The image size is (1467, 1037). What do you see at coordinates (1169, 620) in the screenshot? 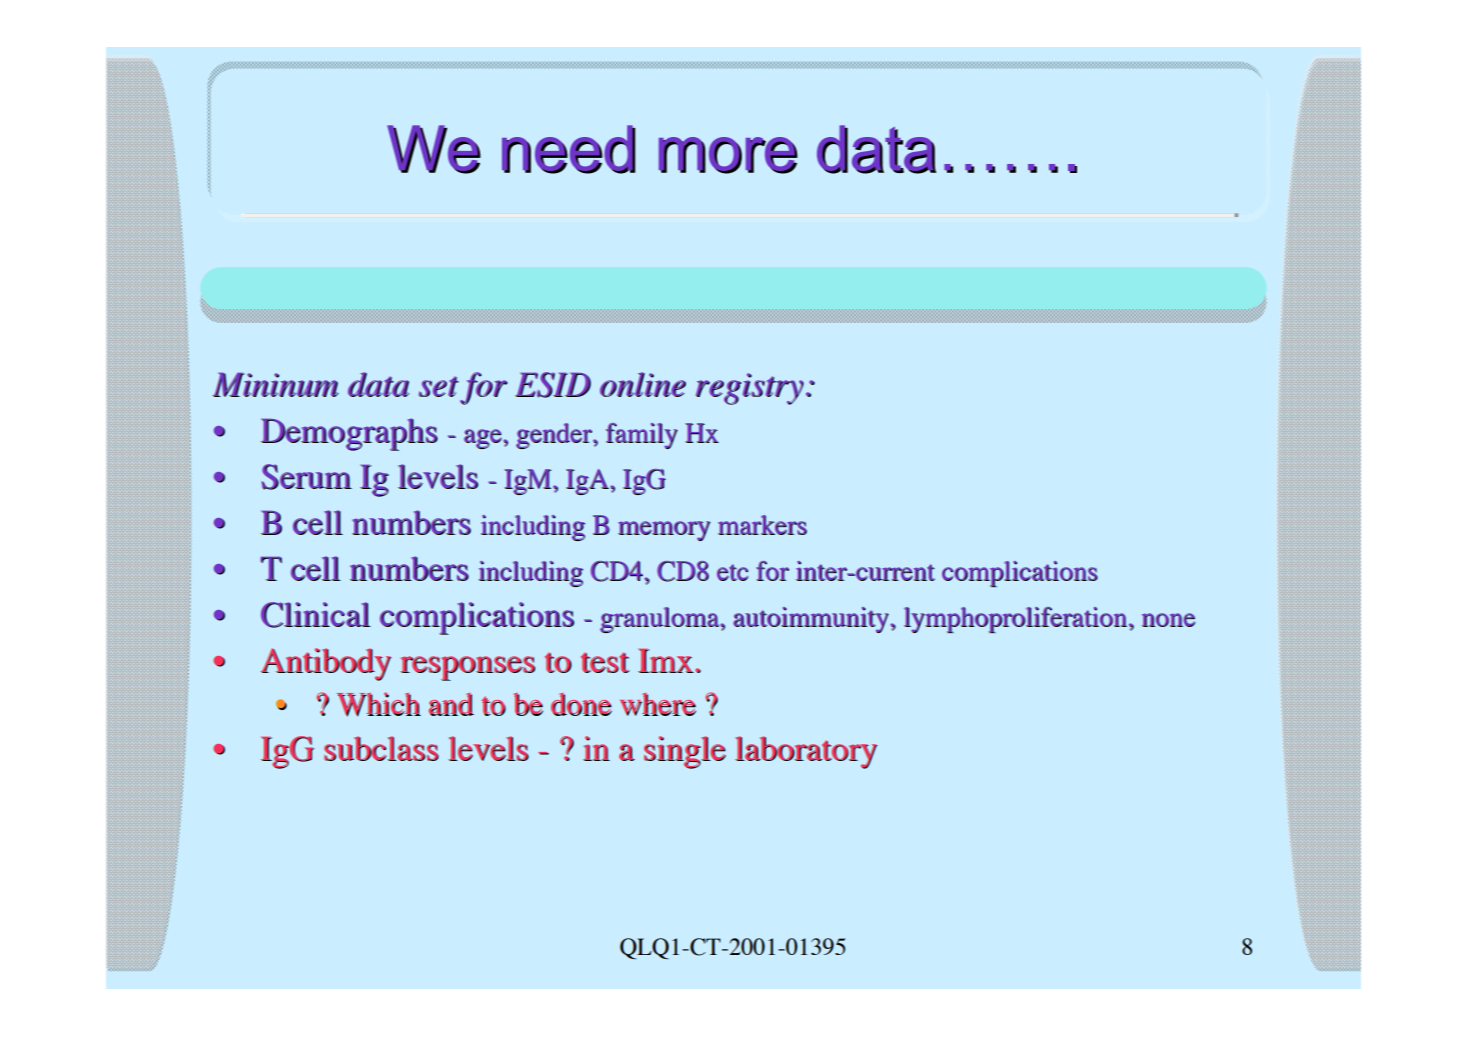
I see `none` at bounding box center [1169, 620].
